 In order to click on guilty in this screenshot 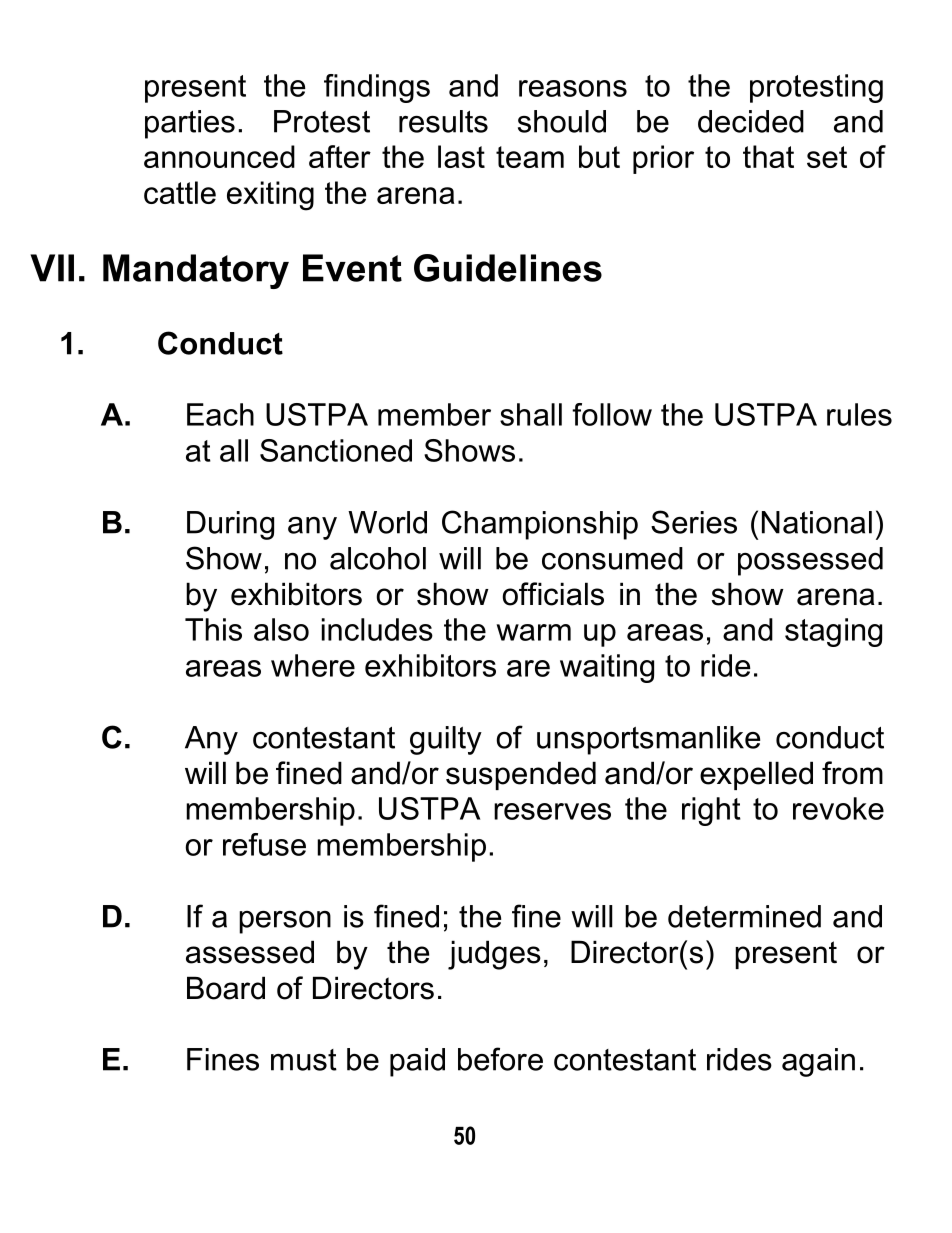, I will do `click(446, 740)`.
